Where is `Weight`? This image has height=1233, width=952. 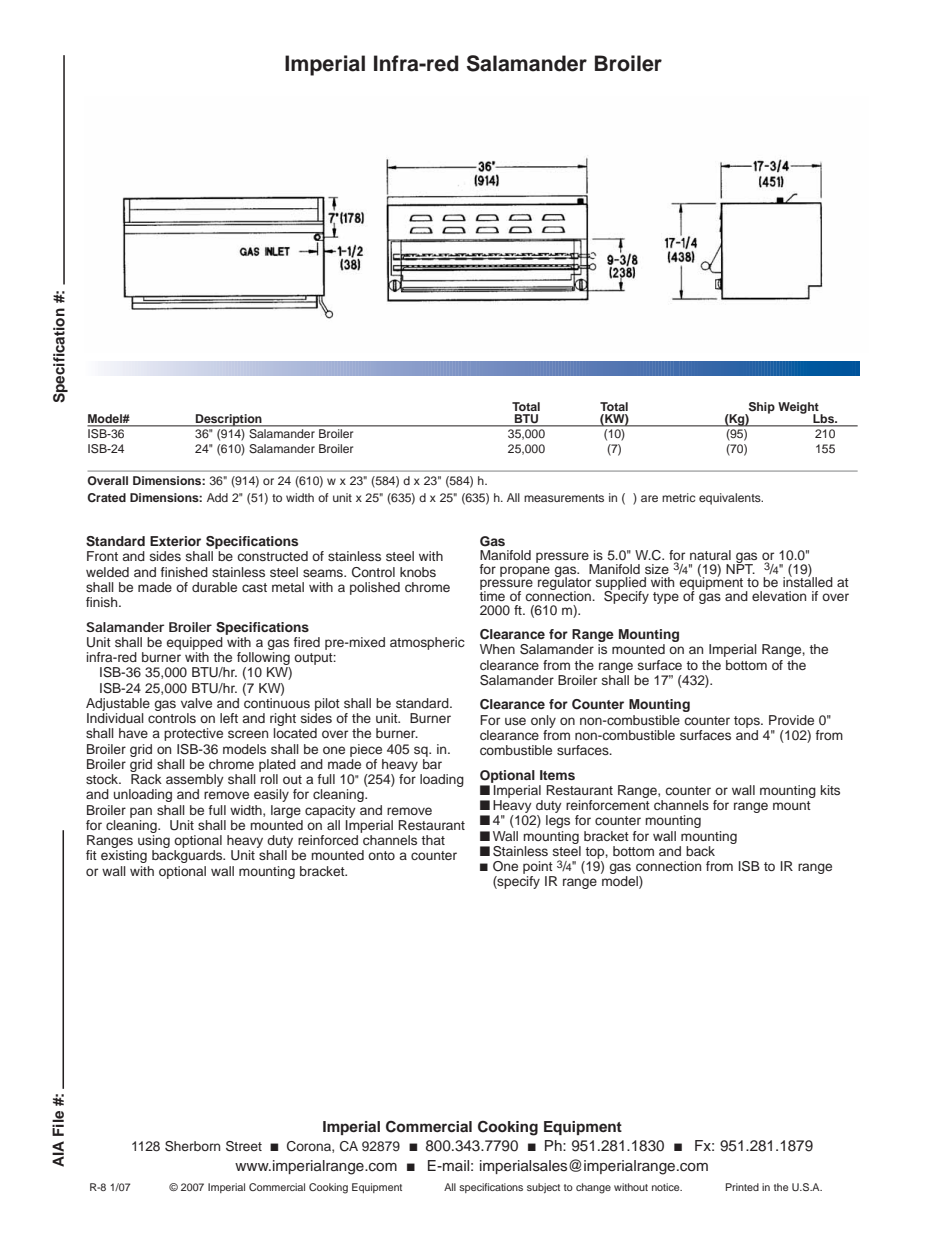
Weight is located at coordinates (799, 409).
